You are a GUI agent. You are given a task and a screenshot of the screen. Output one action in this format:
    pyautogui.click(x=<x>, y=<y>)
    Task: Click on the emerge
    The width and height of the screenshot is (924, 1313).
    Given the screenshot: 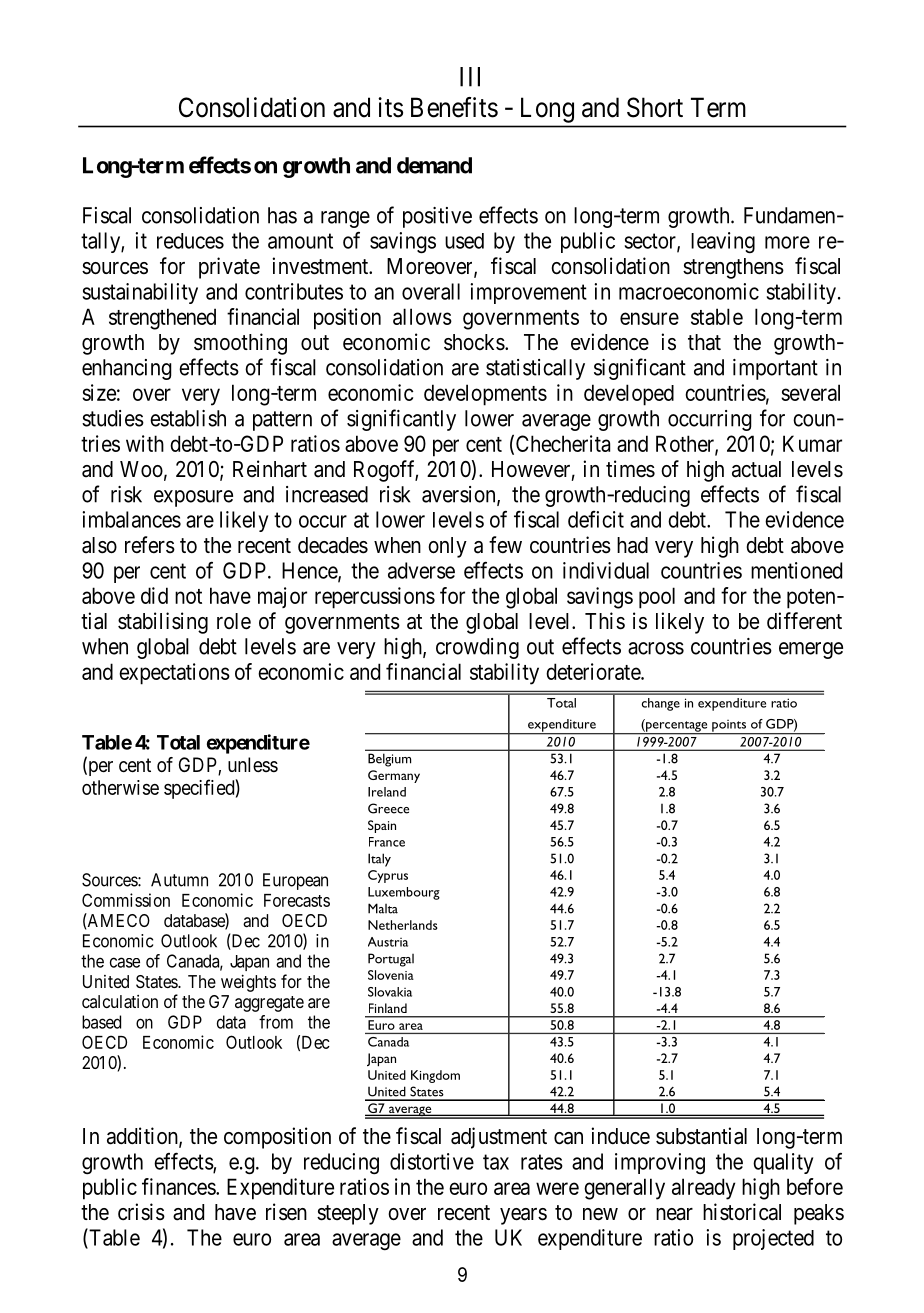 What is the action you would take?
    pyautogui.click(x=811, y=650)
